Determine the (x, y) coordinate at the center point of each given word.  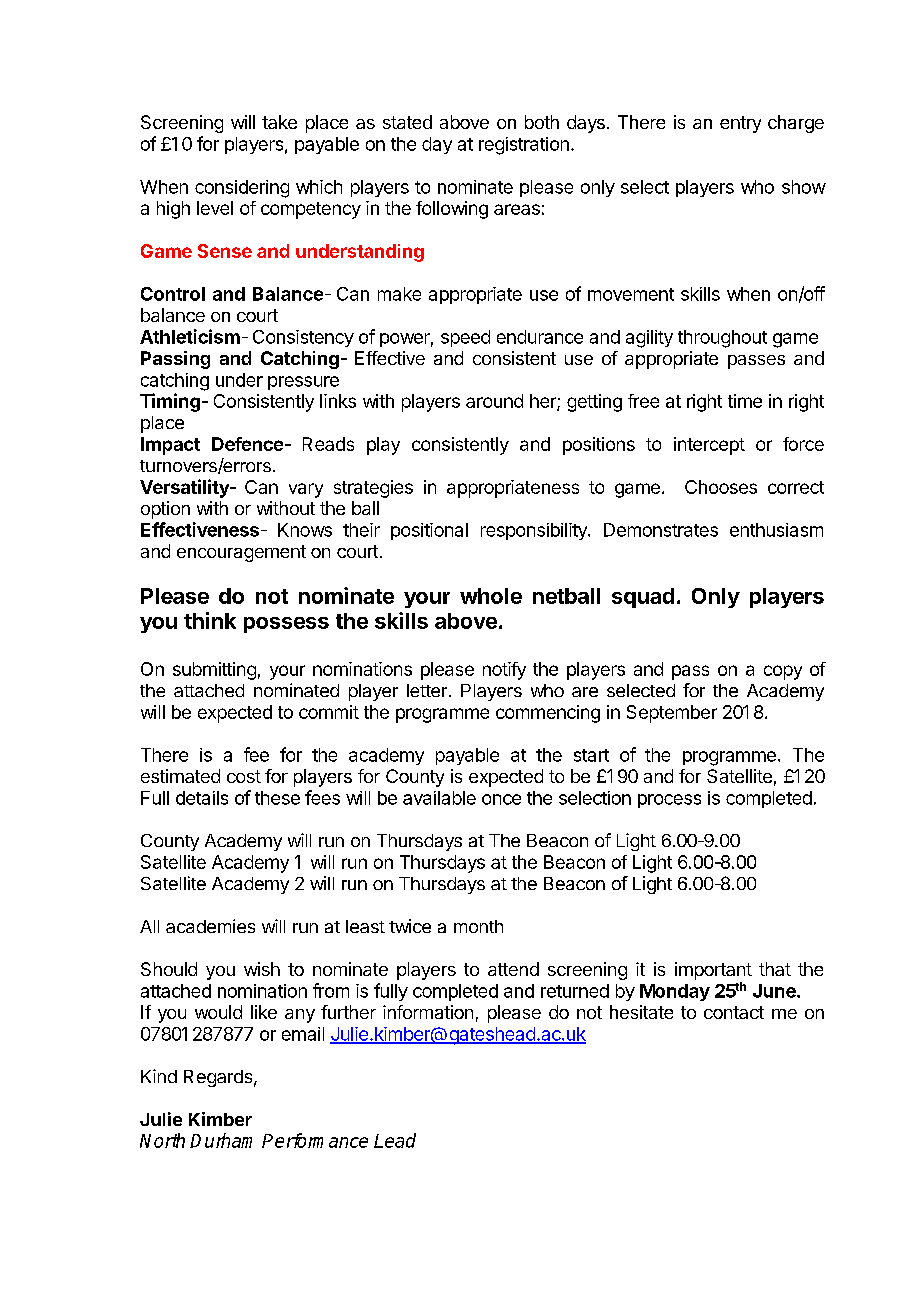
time (745, 401)
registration (524, 146)
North (162, 1140)
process (669, 801)
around (494, 401)
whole (491, 596)
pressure (303, 383)
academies (210, 926)
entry (740, 124)
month (478, 926)
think (210, 620)
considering (242, 189)
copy (783, 672)
